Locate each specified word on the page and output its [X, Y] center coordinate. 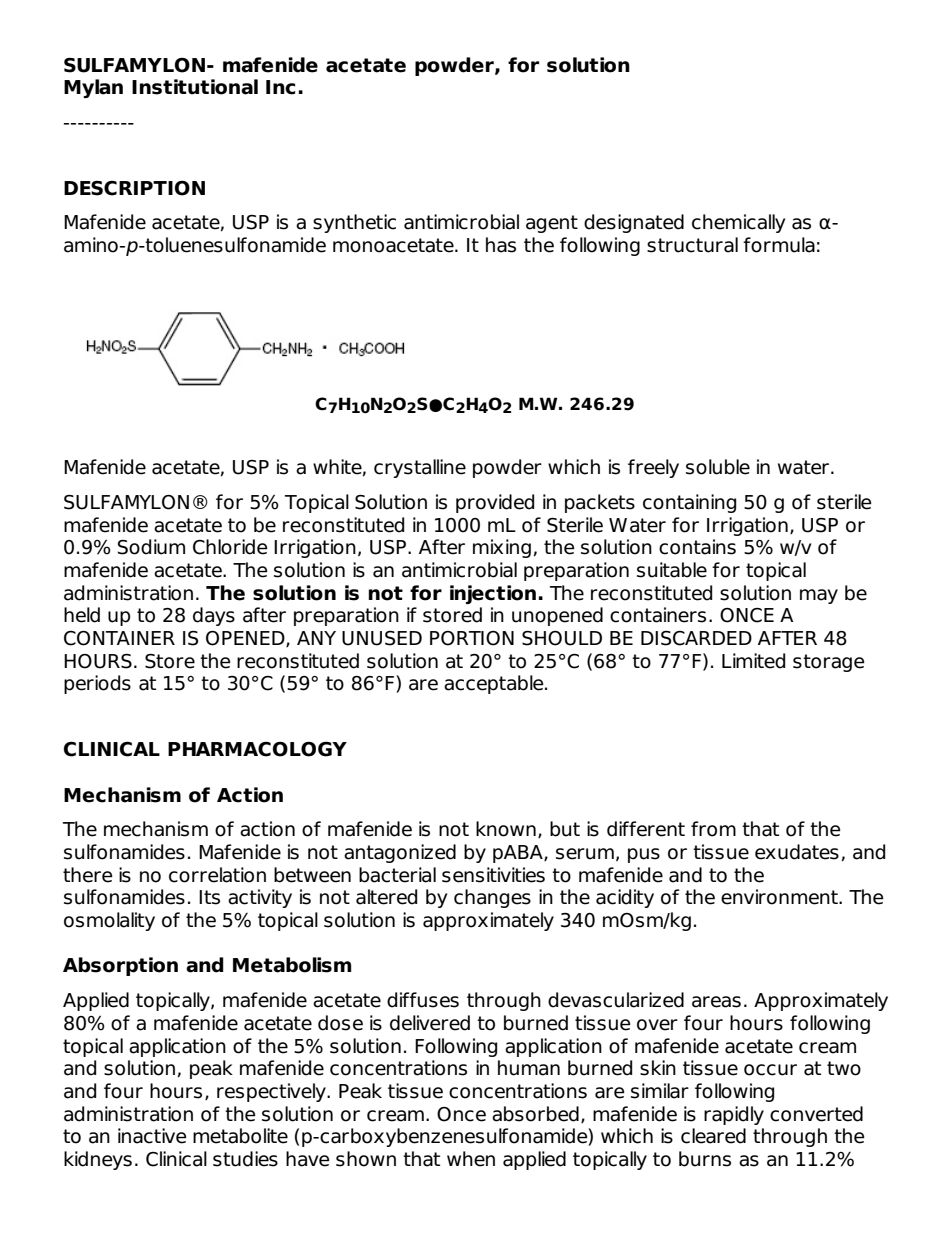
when [471, 1159]
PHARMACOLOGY [257, 749]
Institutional [195, 87]
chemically [738, 223]
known [506, 829]
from [713, 829]
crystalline [420, 468]
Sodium [151, 547]
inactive [152, 1136]
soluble [718, 467]
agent [552, 224]
